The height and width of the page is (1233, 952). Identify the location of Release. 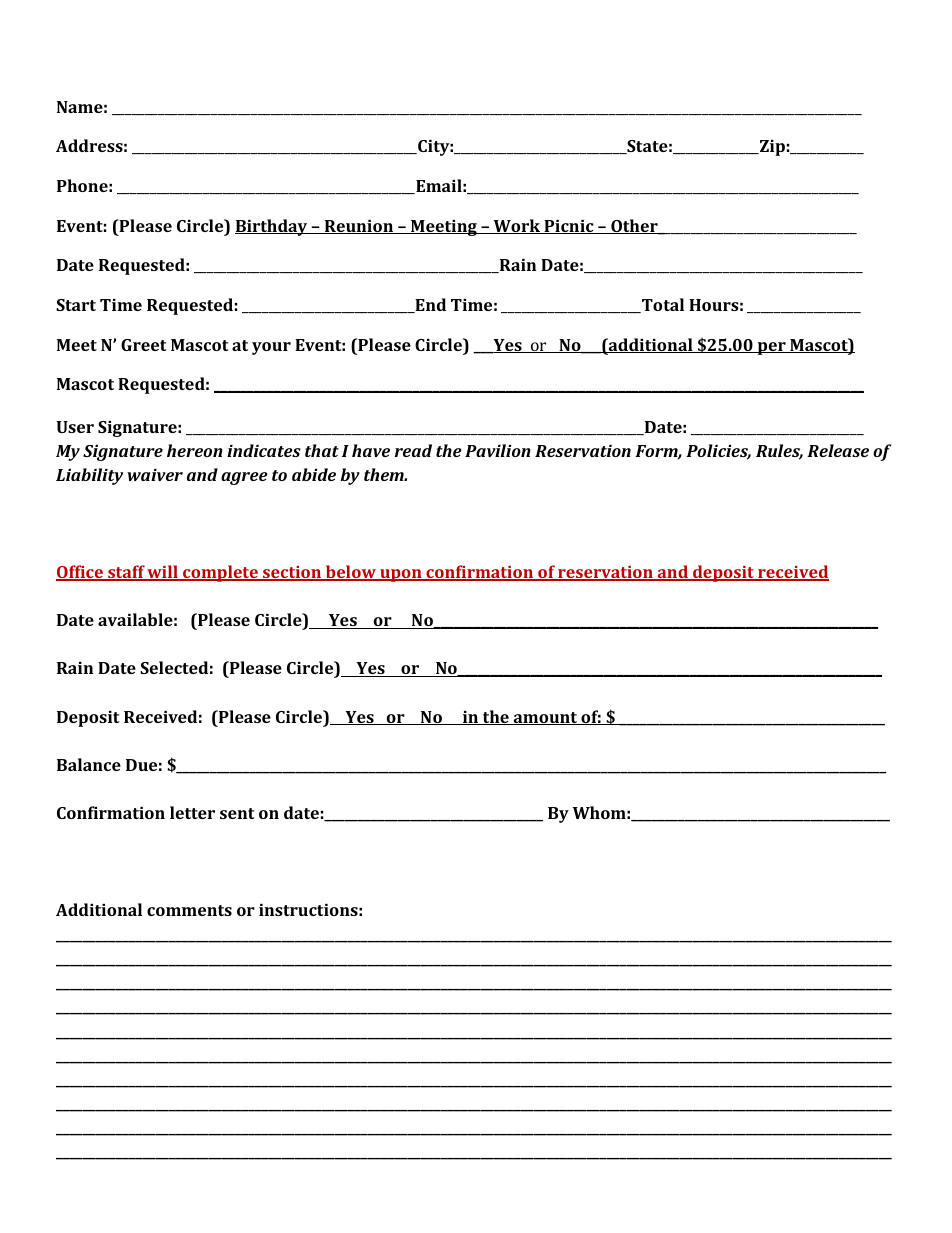
(838, 450).
